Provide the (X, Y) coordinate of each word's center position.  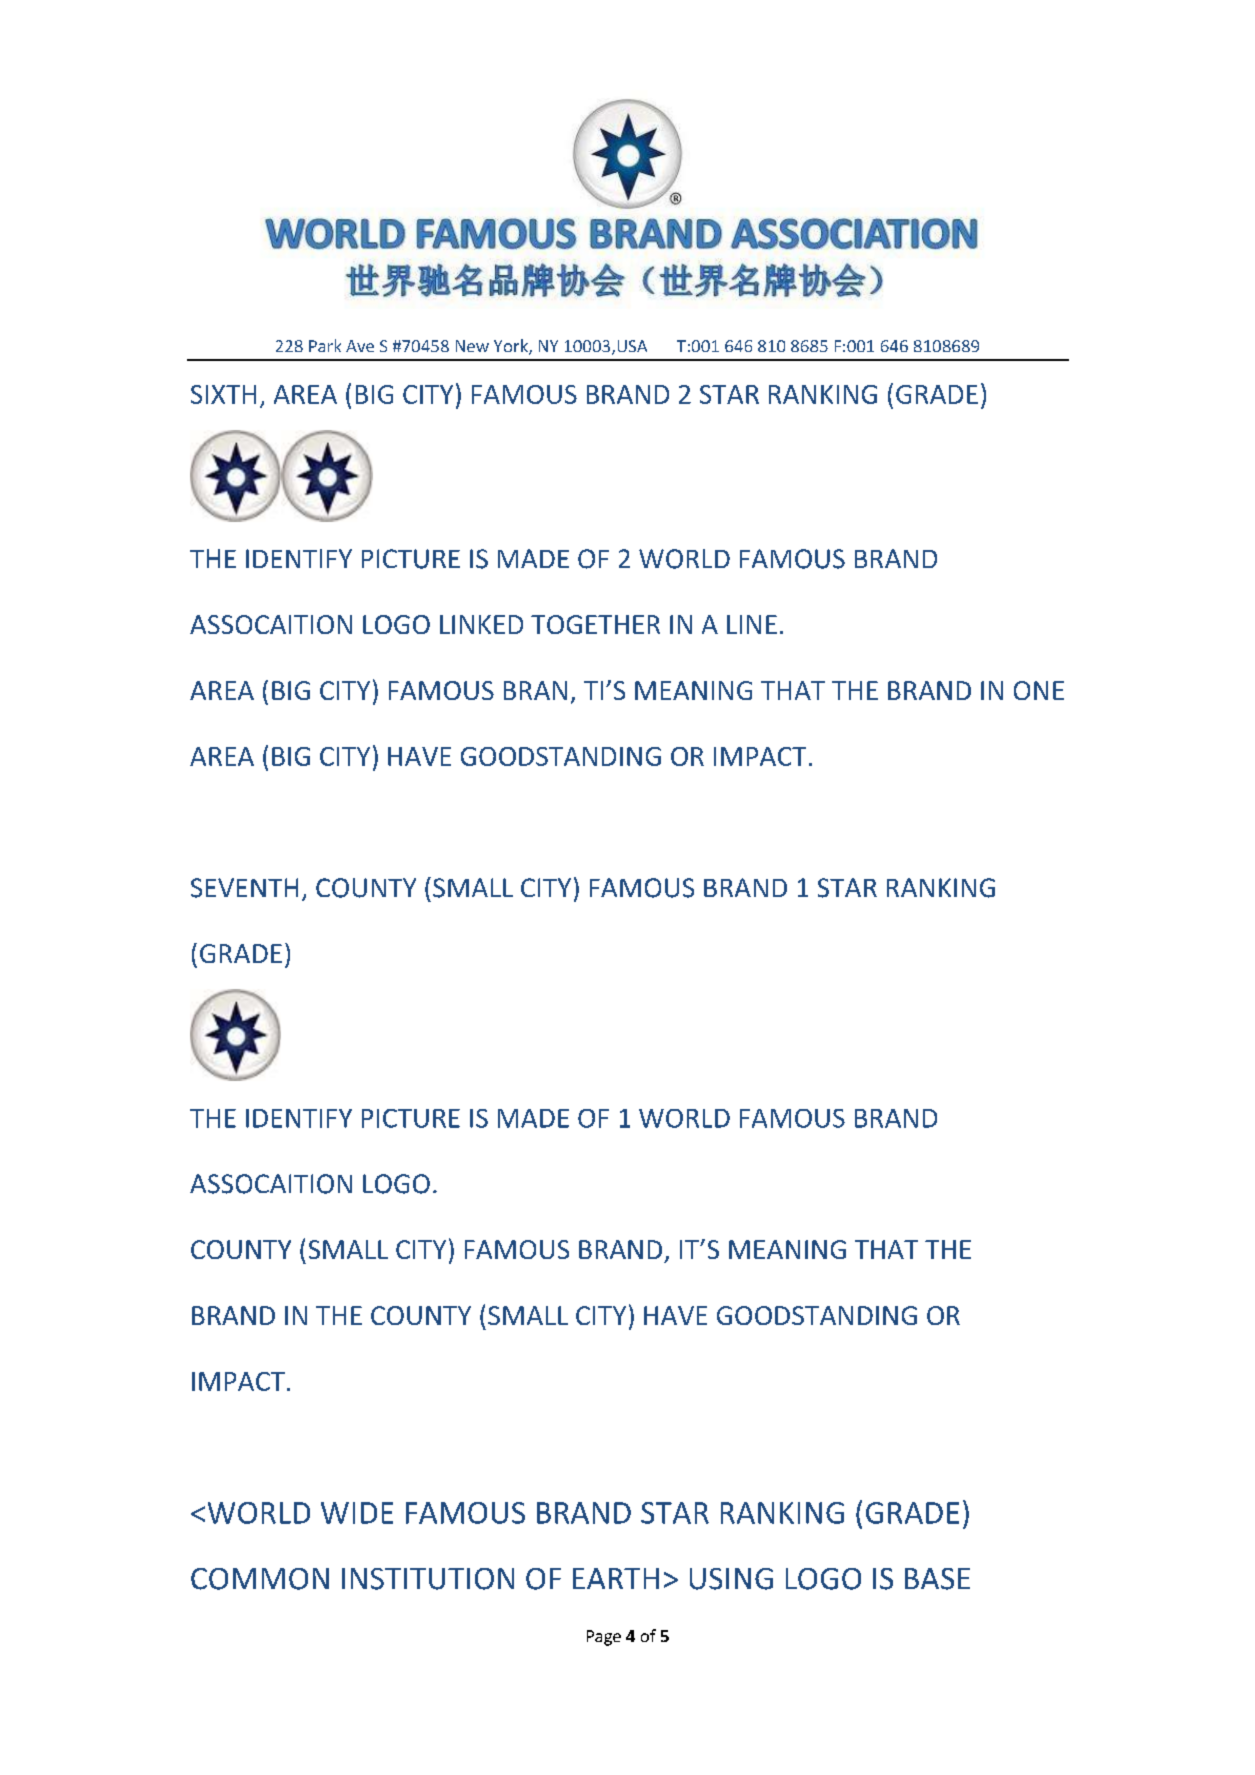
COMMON (260, 1579)
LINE (752, 624)
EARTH (616, 1578)
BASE (937, 1579)
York (512, 347)
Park (325, 345)
